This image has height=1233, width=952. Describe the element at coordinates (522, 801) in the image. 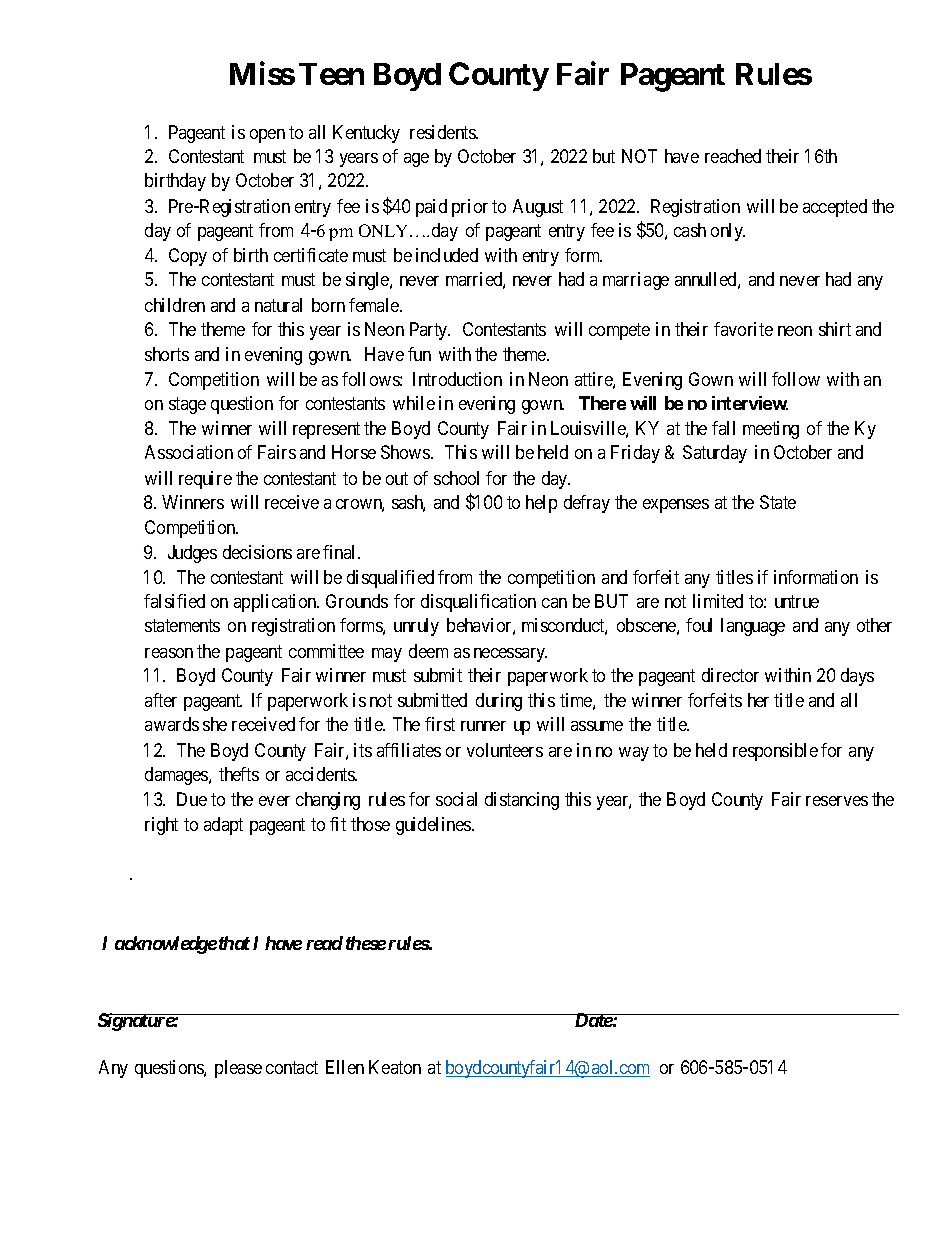

I see `distancing` at that location.
